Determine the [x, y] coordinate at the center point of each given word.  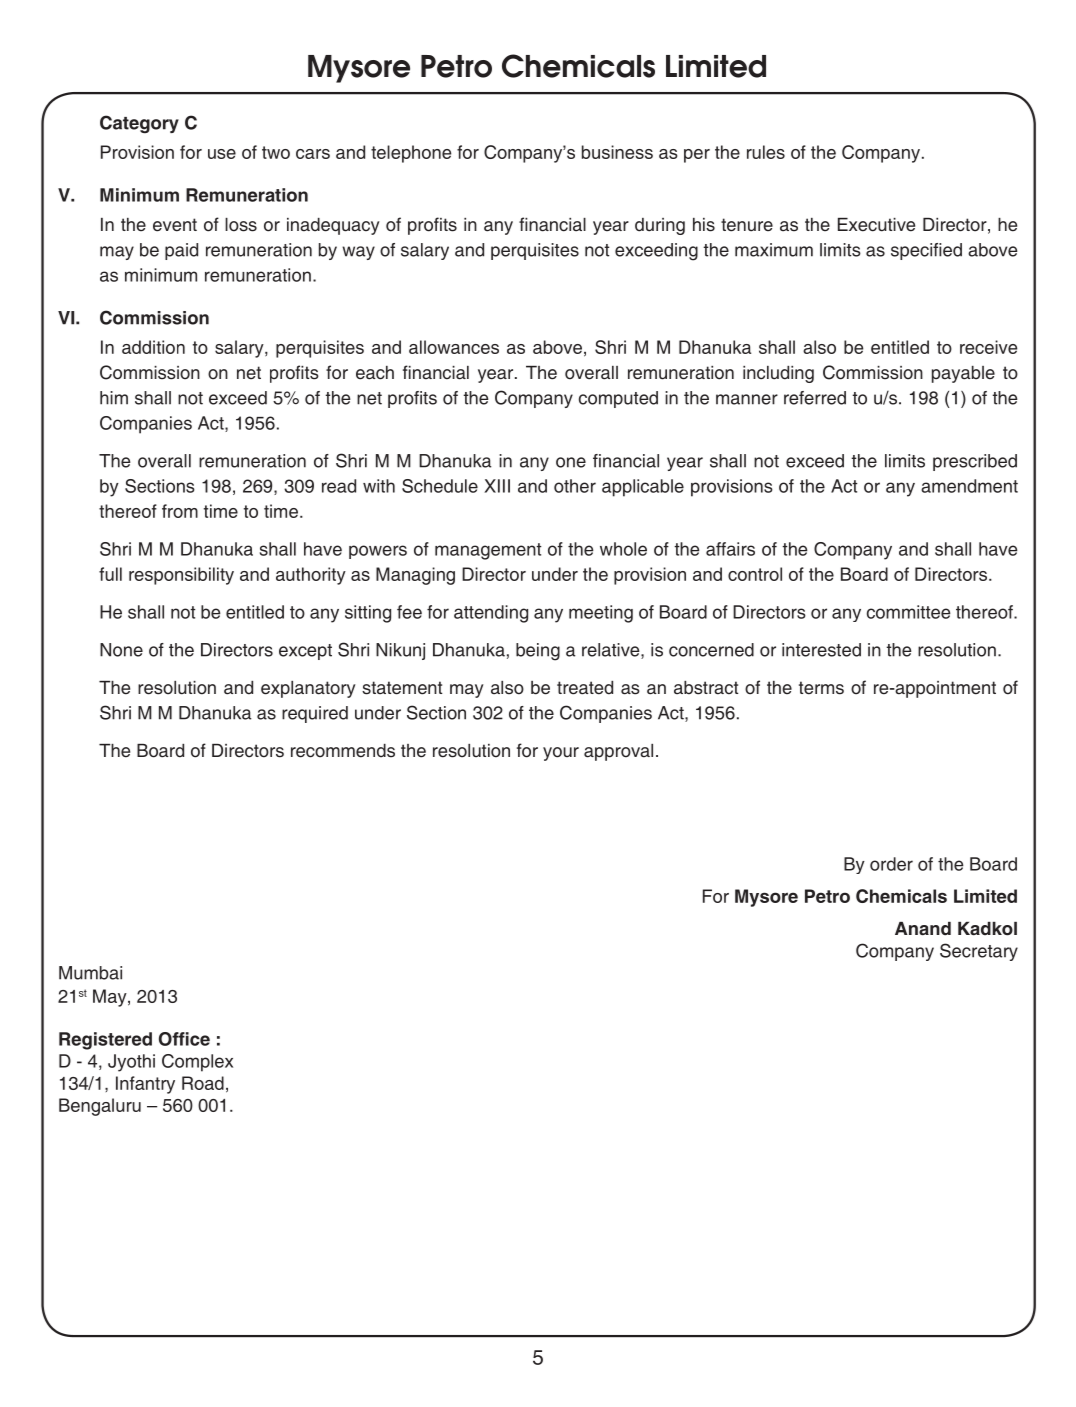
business [617, 152]
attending [491, 614]
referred [815, 398]
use [222, 154]
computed [618, 399]
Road [203, 1083]
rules [766, 152]
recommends [343, 751]
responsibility [181, 576]
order [891, 864]
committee [908, 612]
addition [153, 347]
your [561, 754]
